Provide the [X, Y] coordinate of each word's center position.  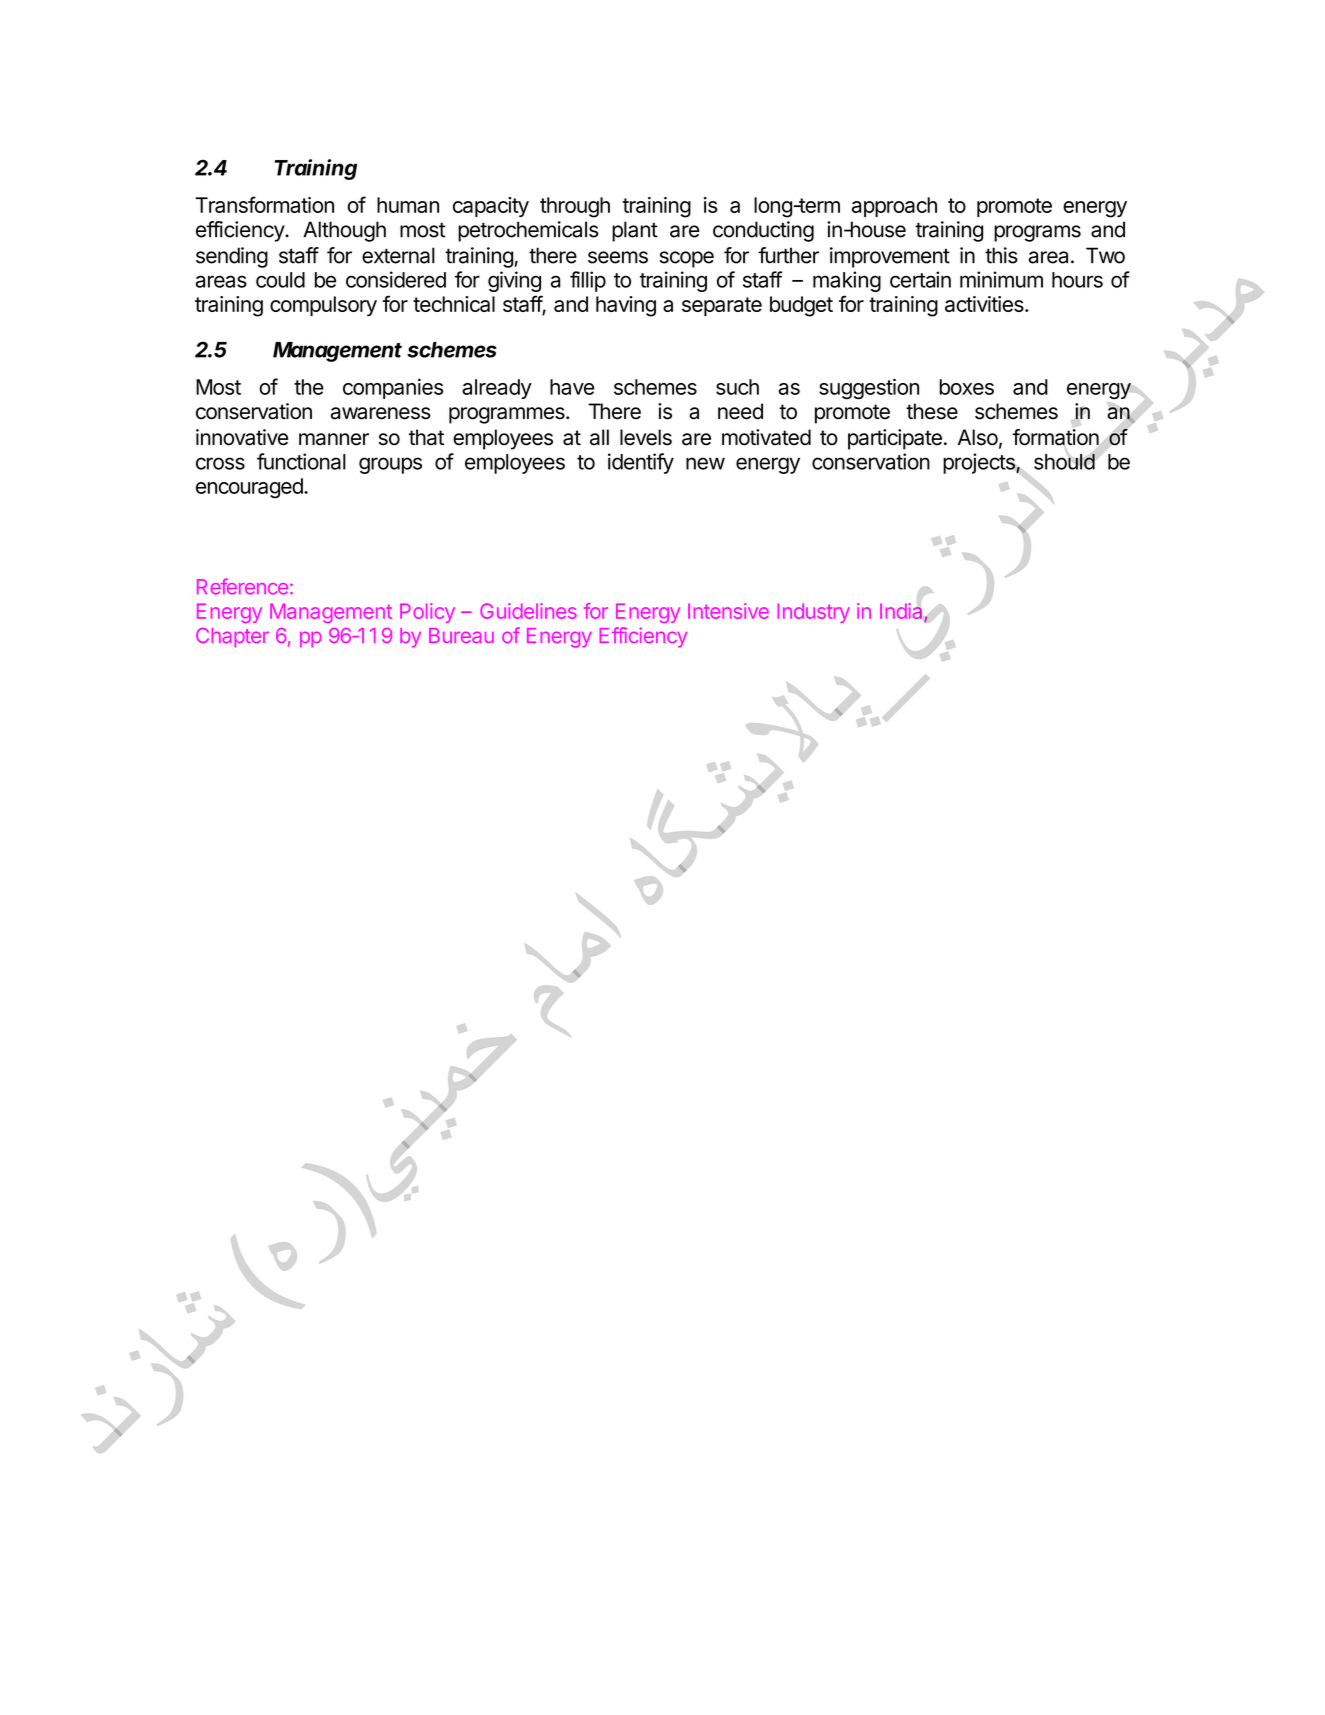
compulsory [323, 306]
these [932, 411]
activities [985, 304]
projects [980, 463]
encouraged [250, 488]
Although [344, 231]
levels [646, 437]
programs [1037, 233]
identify [641, 463]
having [626, 306]
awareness [381, 413]
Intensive [728, 611]
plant [635, 231]
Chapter [232, 637]
